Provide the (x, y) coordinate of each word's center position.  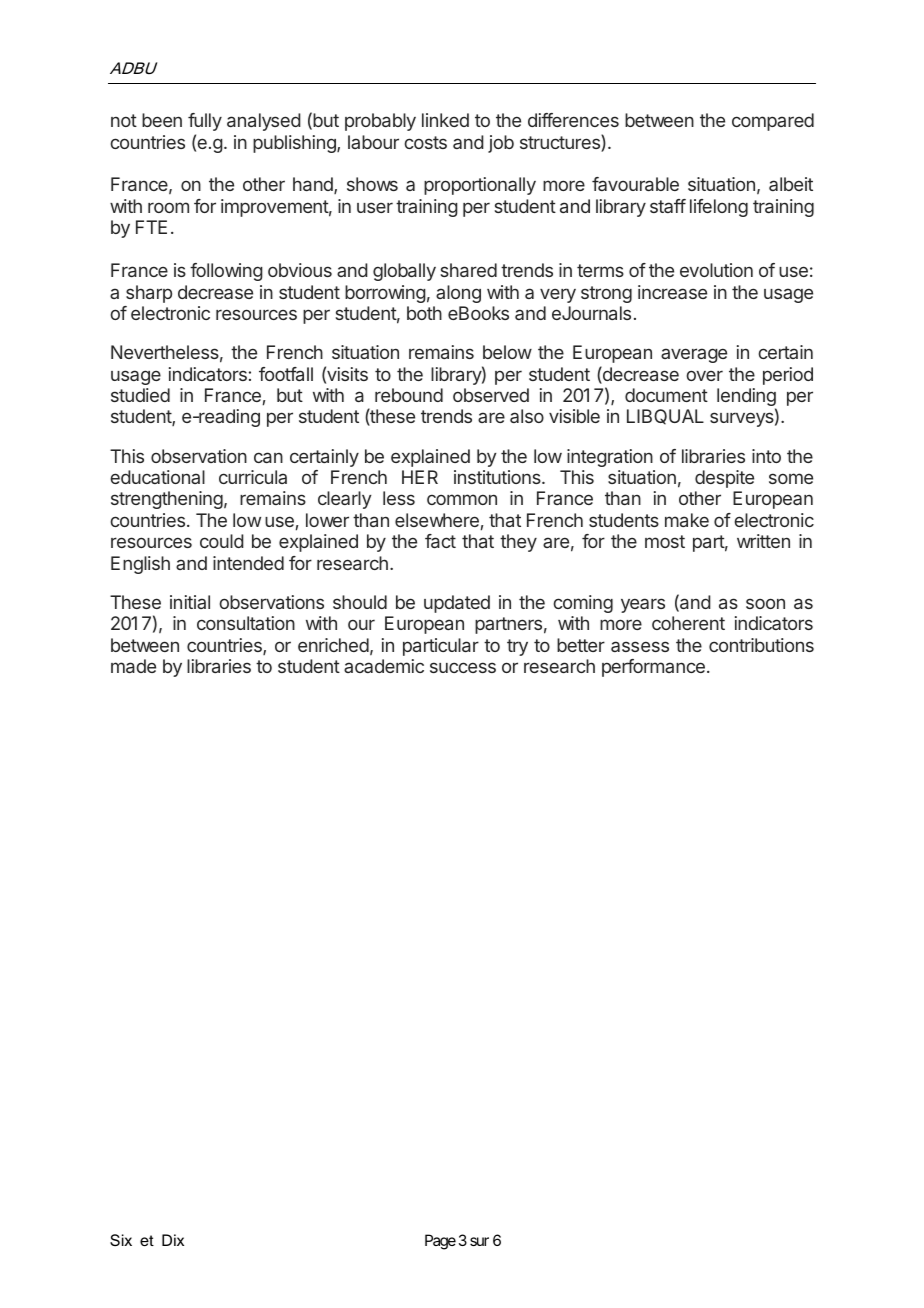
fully (205, 122)
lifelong (719, 208)
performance (653, 668)
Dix (173, 1240)
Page (440, 1242)
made (133, 666)
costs (425, 142)
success (463, 667)
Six (121, 1240)
